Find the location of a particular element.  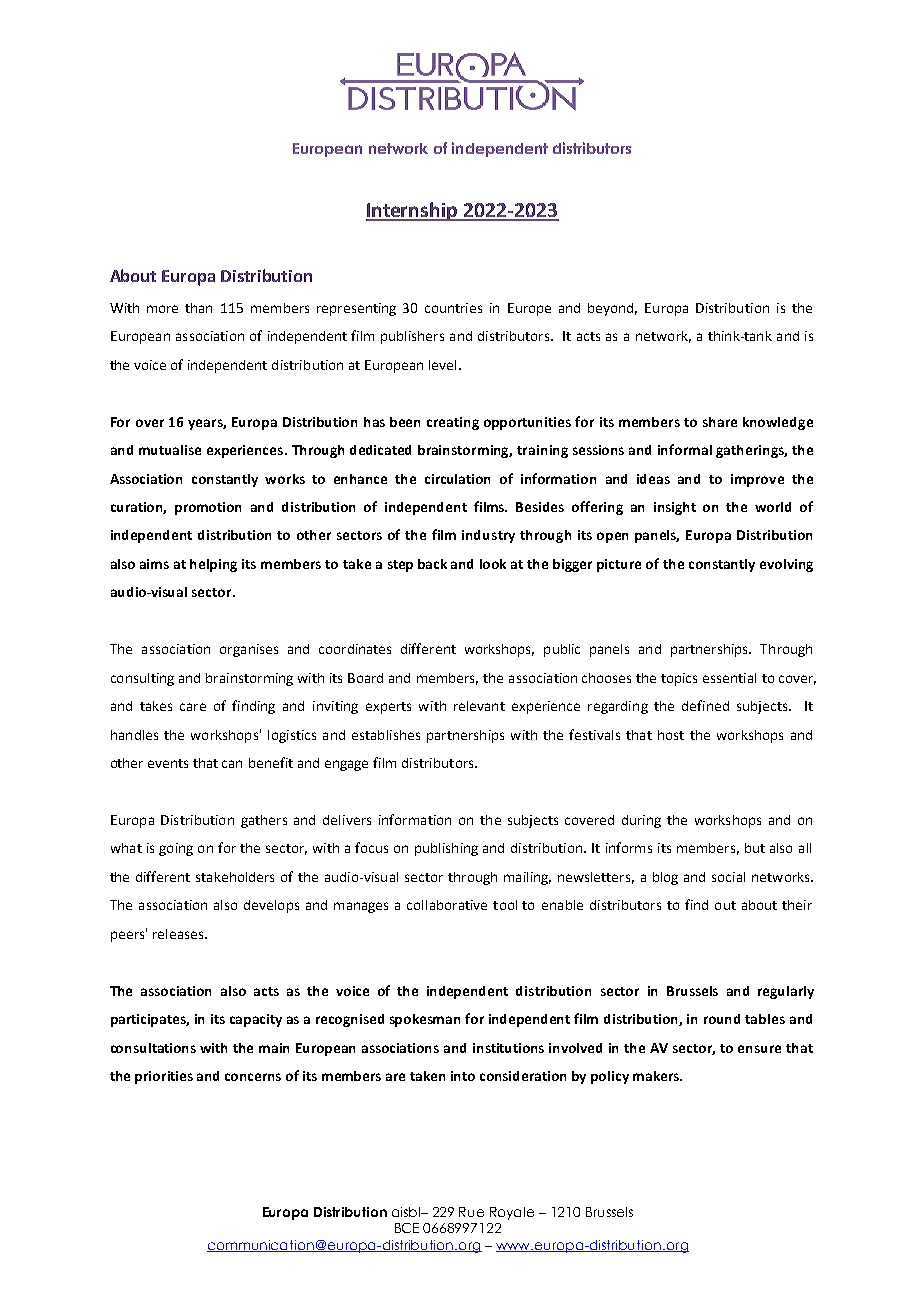

Rue is located at coordinates (471, 1212).
